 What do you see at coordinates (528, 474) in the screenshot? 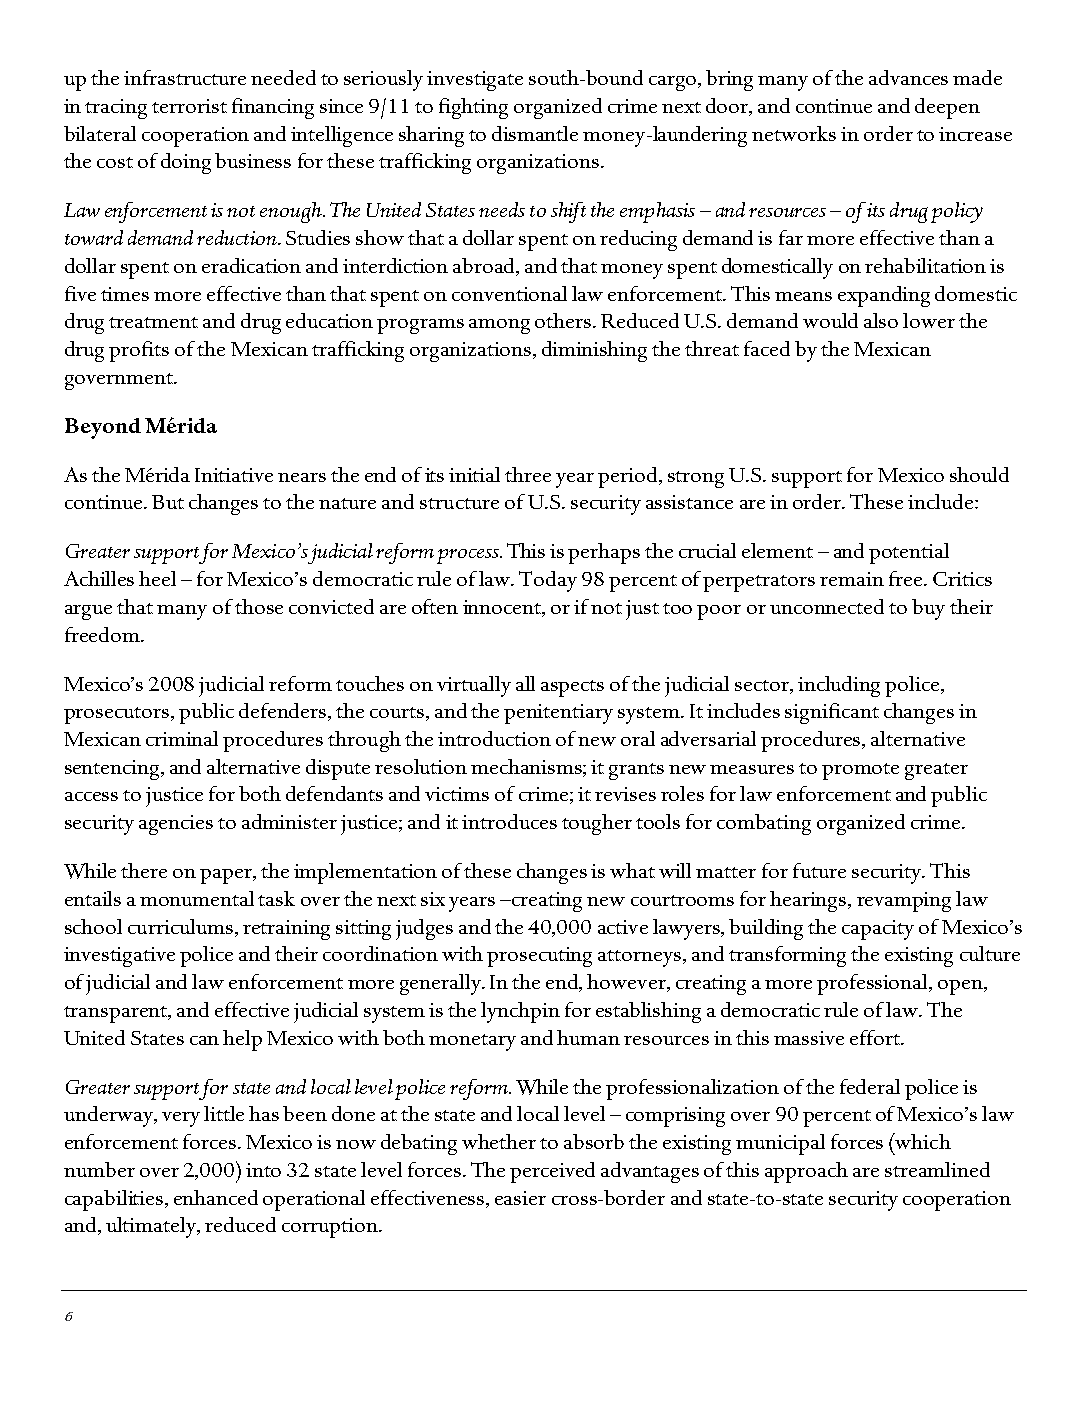
I see `three` at bounding box center [528, 474].
